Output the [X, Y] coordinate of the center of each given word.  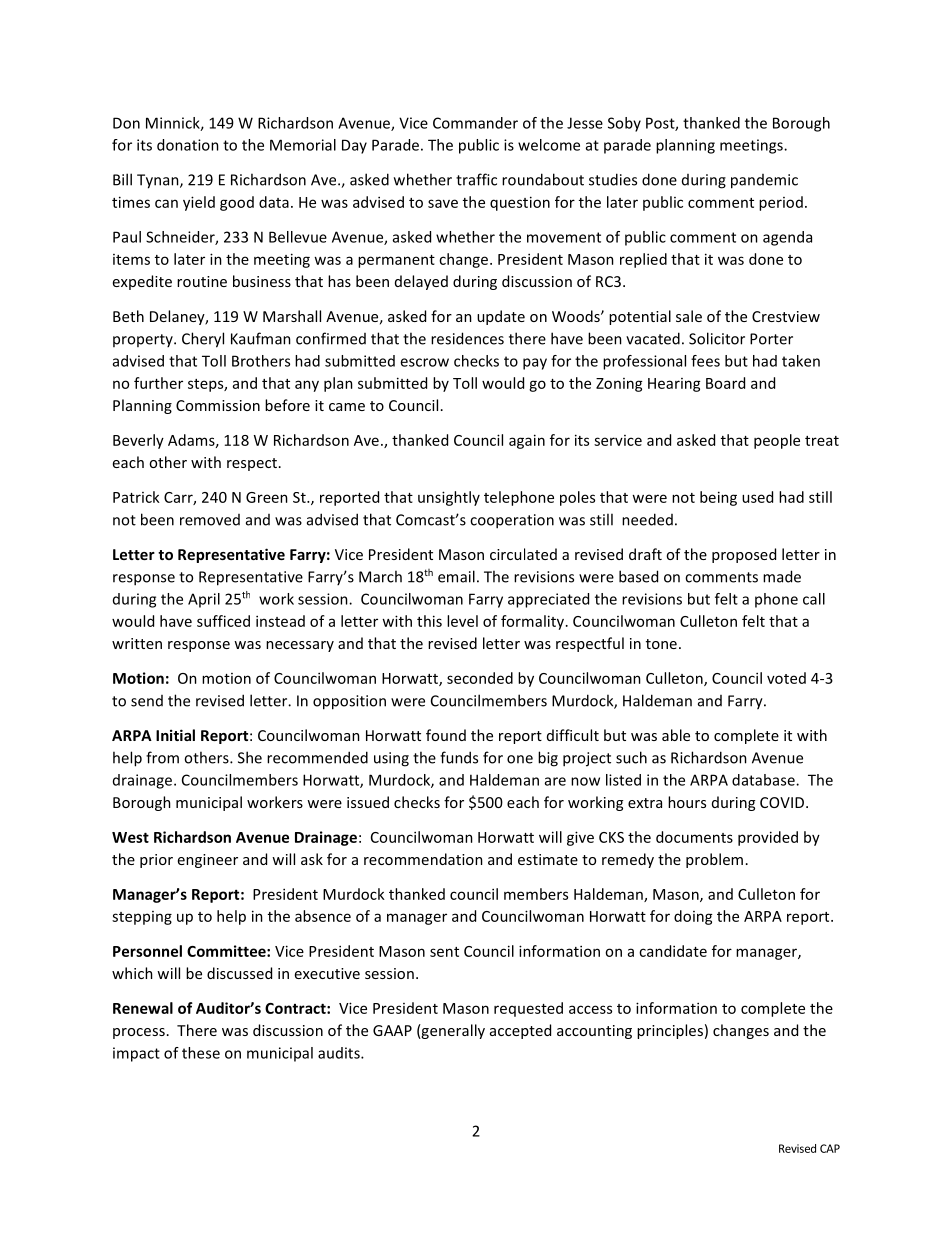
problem [714, 860]
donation [188, 145]
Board [725, 383]
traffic [476, 179]
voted [786, 678]
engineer [208, 861]
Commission [218, 405]
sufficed [223, 621]
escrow [424, 362]
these [201, 1053]
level [462, 621]
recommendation [423, 859]
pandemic [764, 181]
